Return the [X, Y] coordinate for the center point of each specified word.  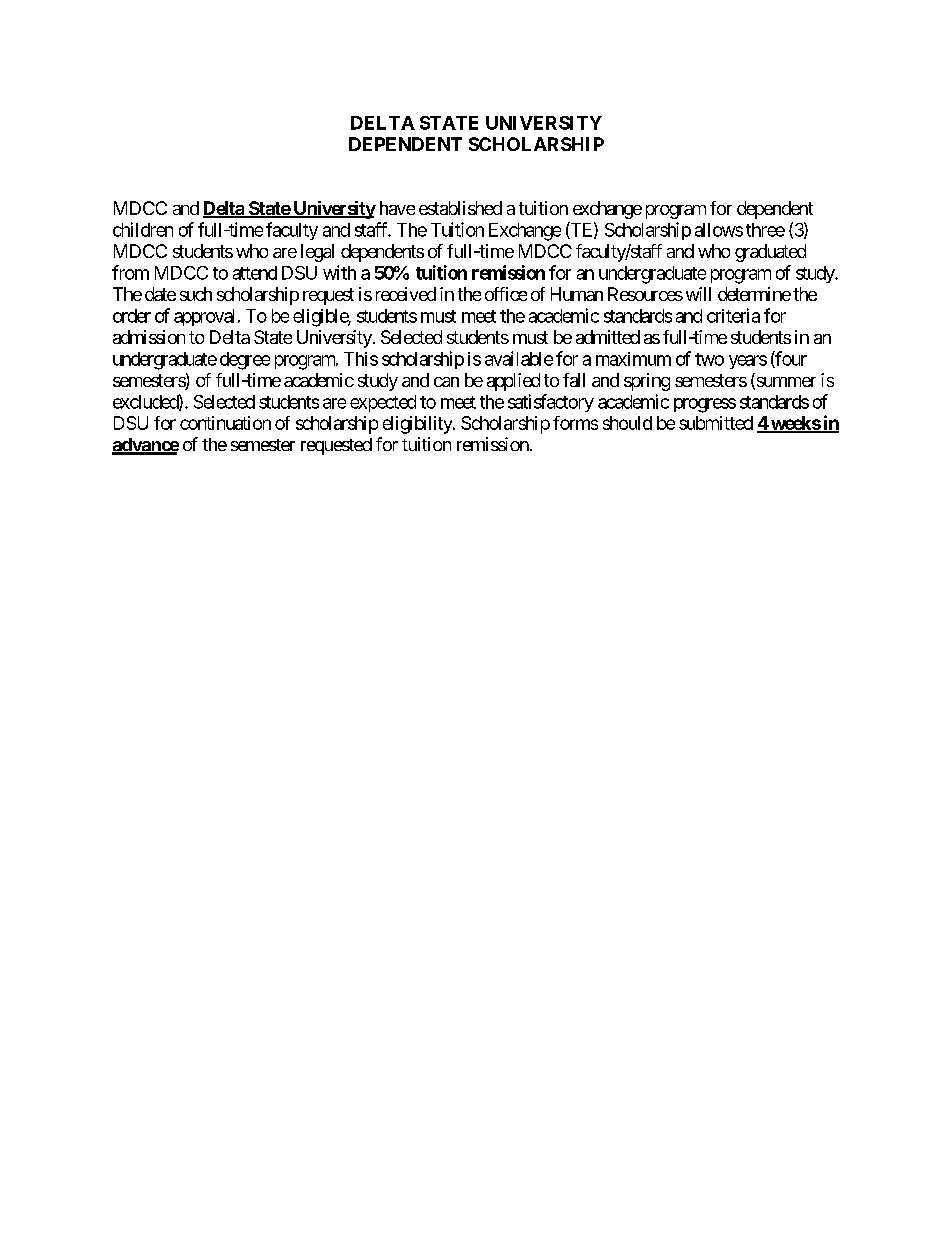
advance [145, 446]
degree [245, 361]
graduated [770, 253]
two [709, 359]
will [698, 294]
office [506, 294]
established [460, 208]
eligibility [418, 425]
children [143, 229]
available [519, 358]
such [196, 294]
